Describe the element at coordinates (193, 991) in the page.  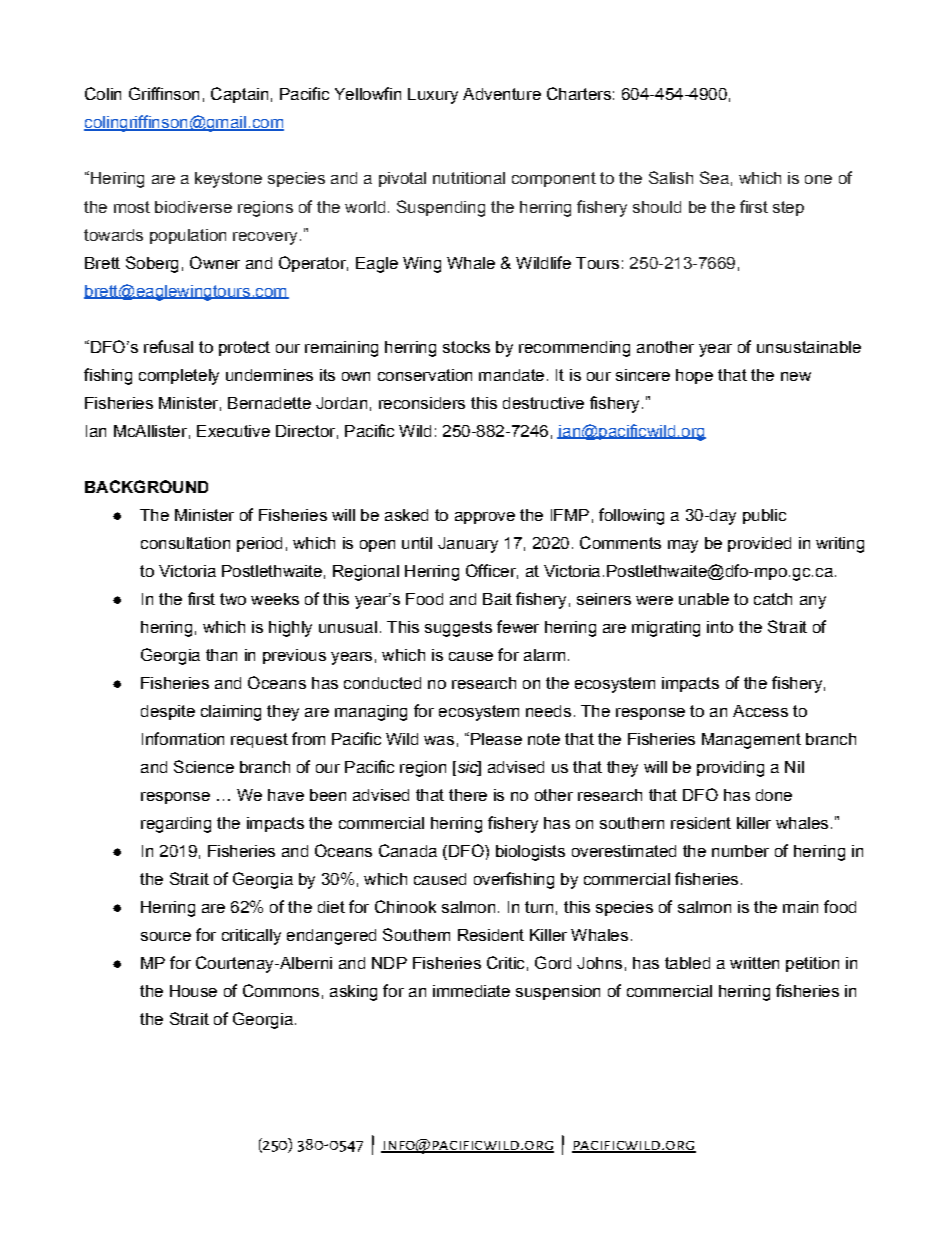
I see `House` at that location.
